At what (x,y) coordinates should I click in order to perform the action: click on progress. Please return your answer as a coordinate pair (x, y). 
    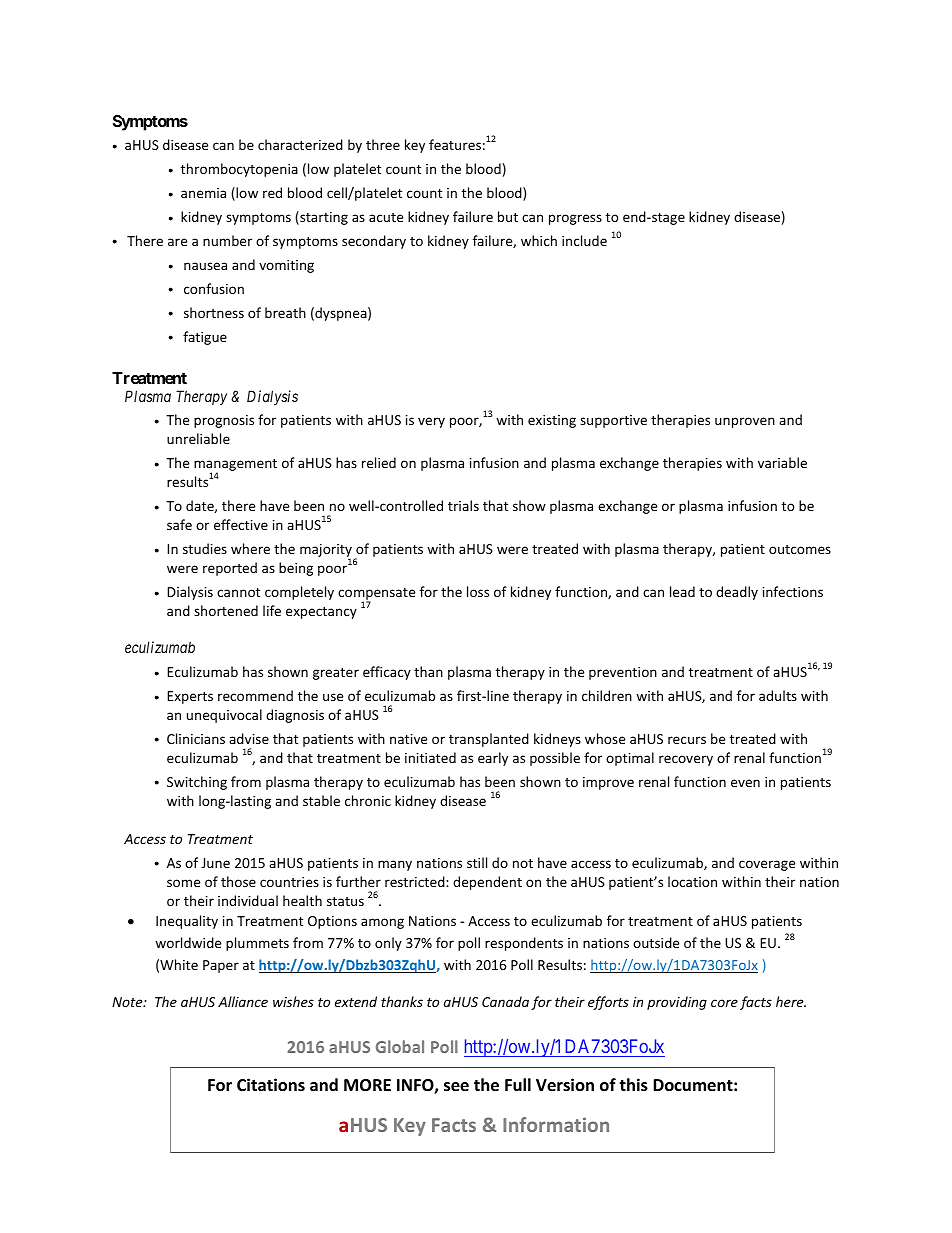
    Looking at the image, I should click on (575, 219).
